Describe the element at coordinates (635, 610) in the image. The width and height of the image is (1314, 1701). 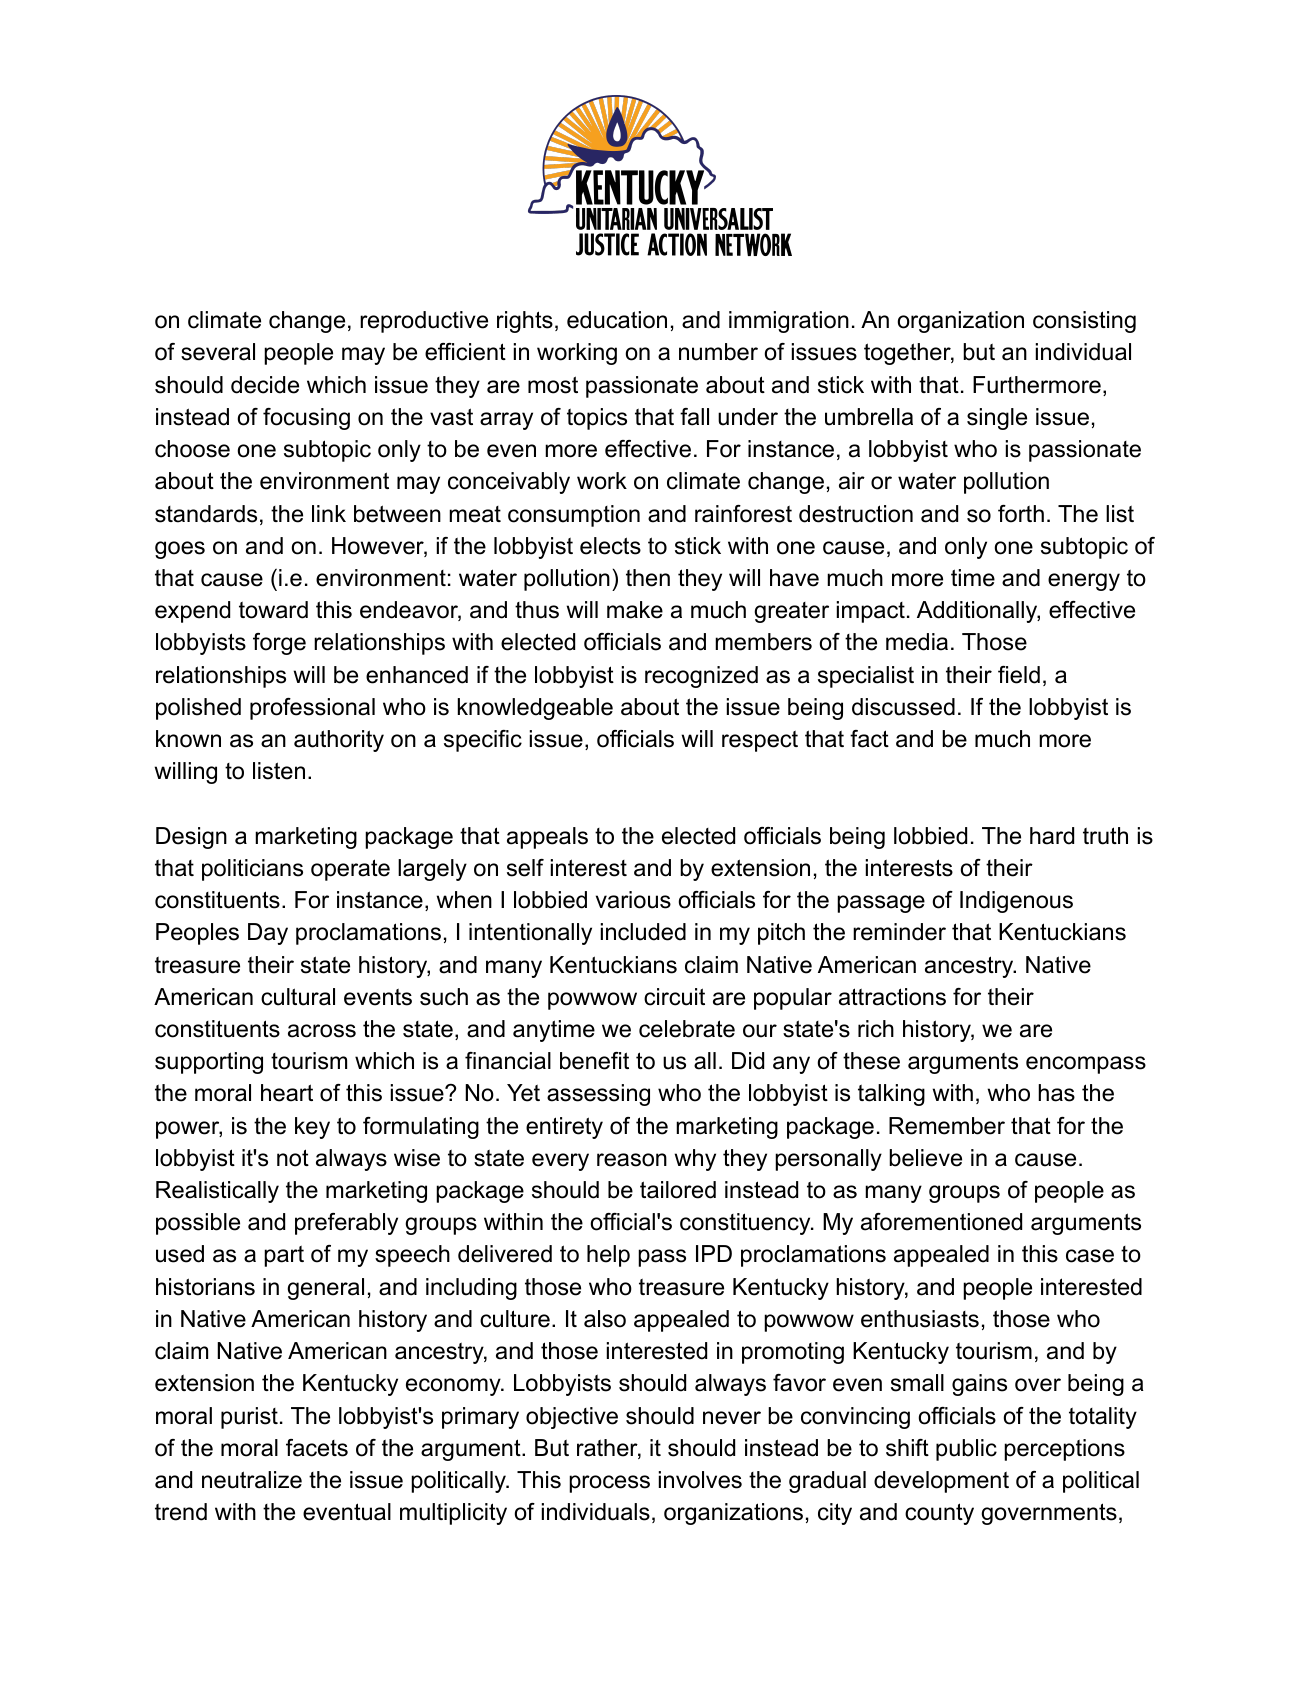
I see `make` at that location.
